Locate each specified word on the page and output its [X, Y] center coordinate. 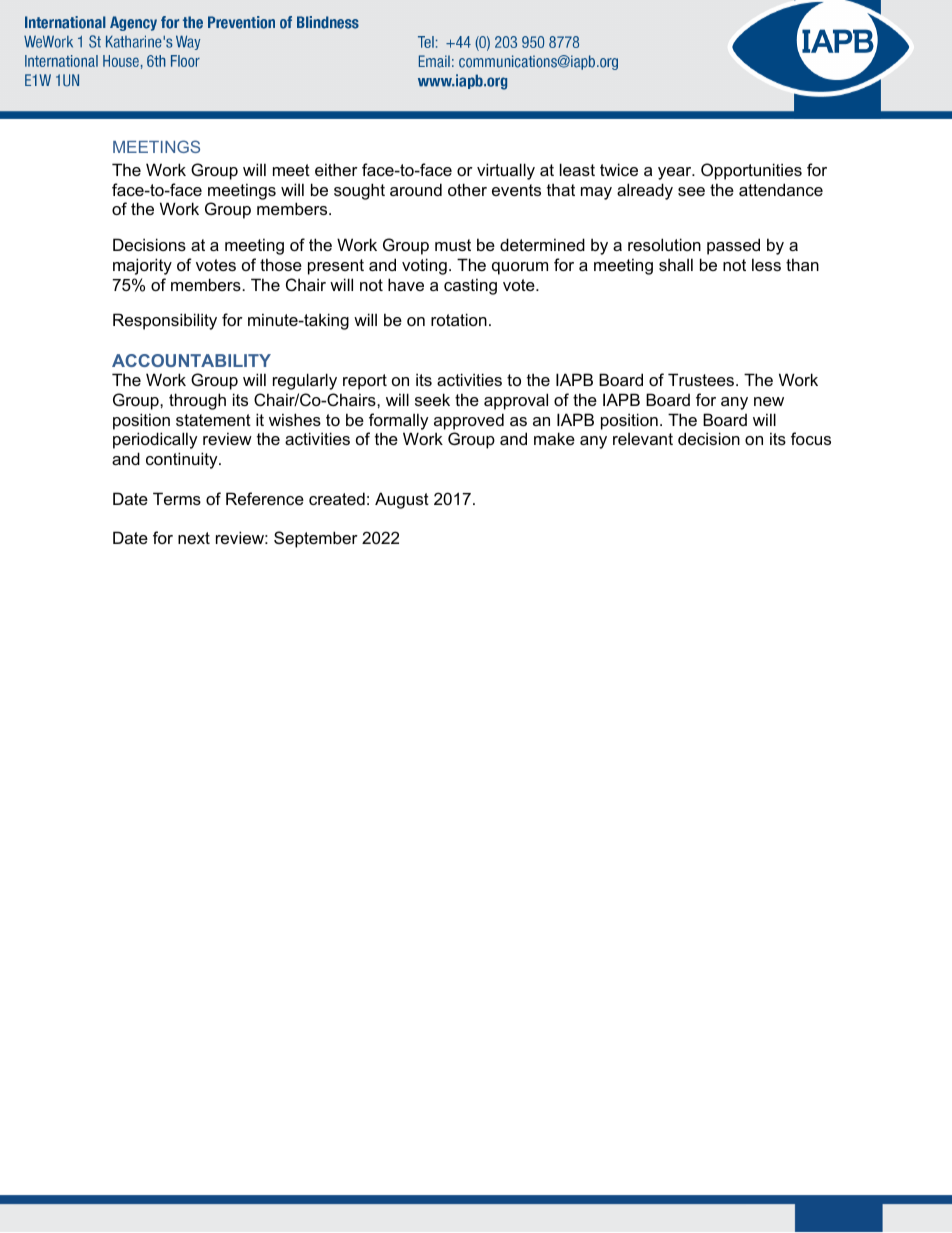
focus [811, 438]
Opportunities [751, 171]
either [336, 169]
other [467, 189]
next [194, 538]
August [402, 500]
